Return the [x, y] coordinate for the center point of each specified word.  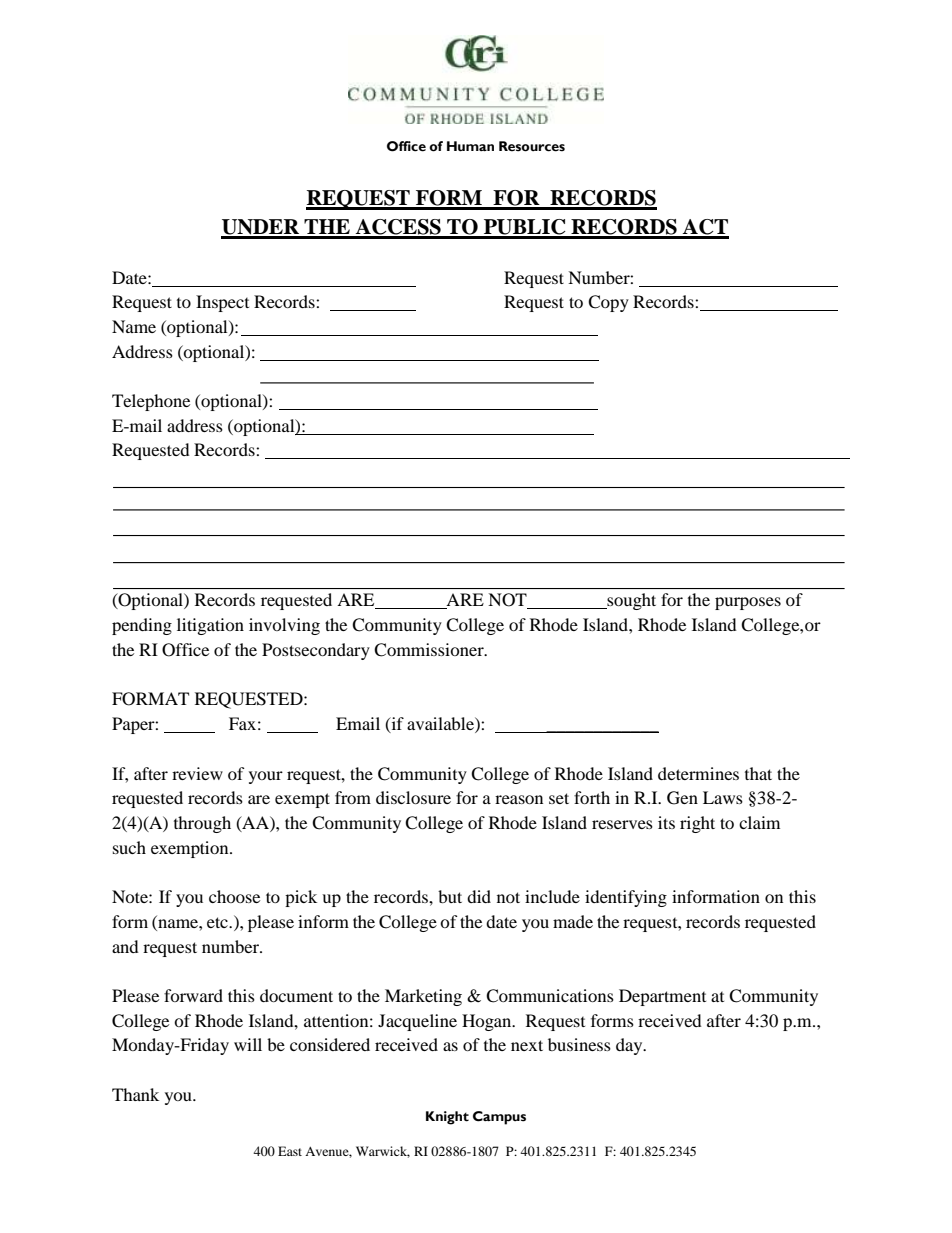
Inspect [222, 303]
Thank [135, 1094]
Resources [532, 146]
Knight [447, 1118]
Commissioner [430, 650]
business [579, 1044]
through [202, 824]
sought [630, 601]
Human [470, 146]
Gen [682, 798]
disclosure [413, 797]
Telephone [151, 402]
